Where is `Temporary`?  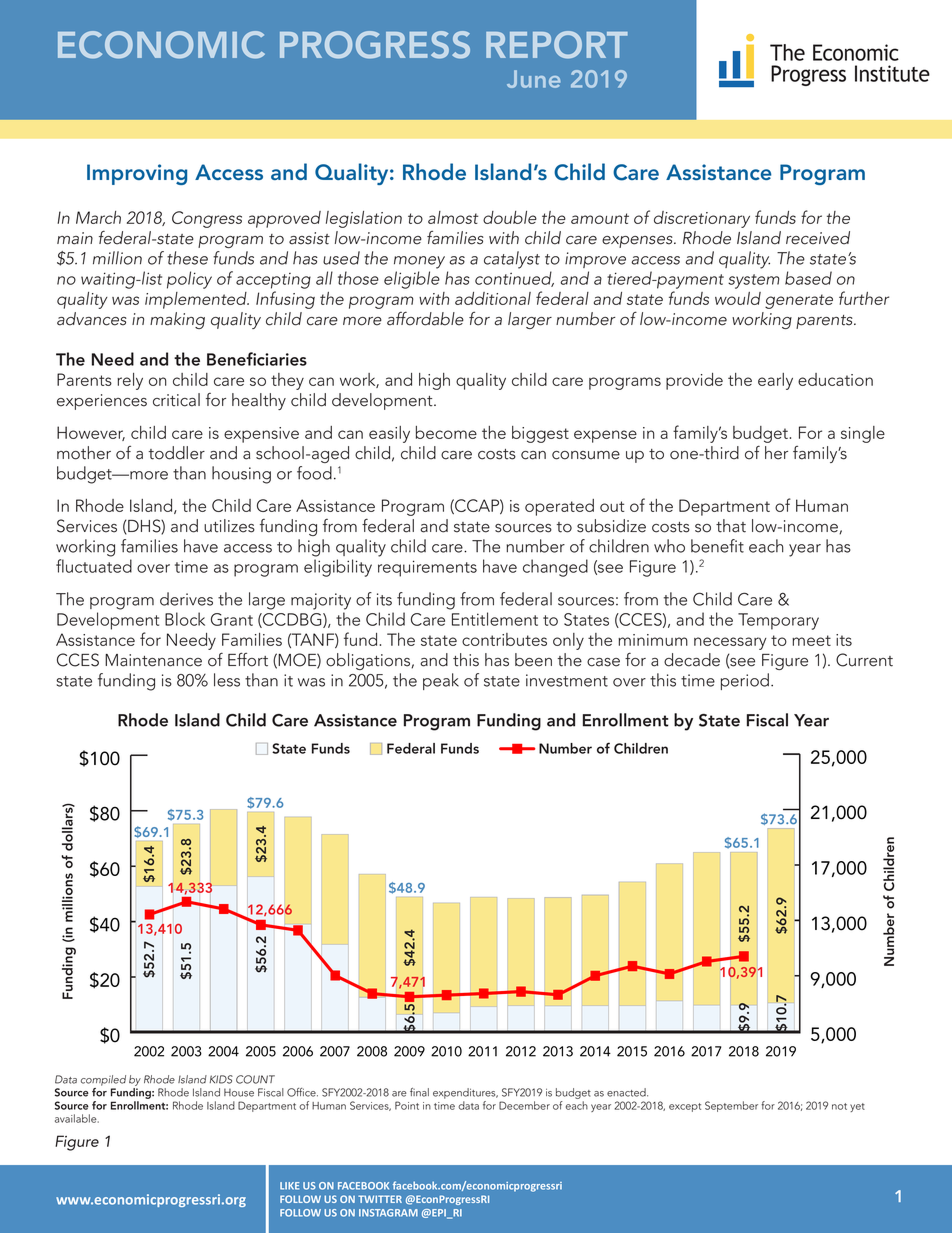
Temporary is located at coordinates (778, 621).
